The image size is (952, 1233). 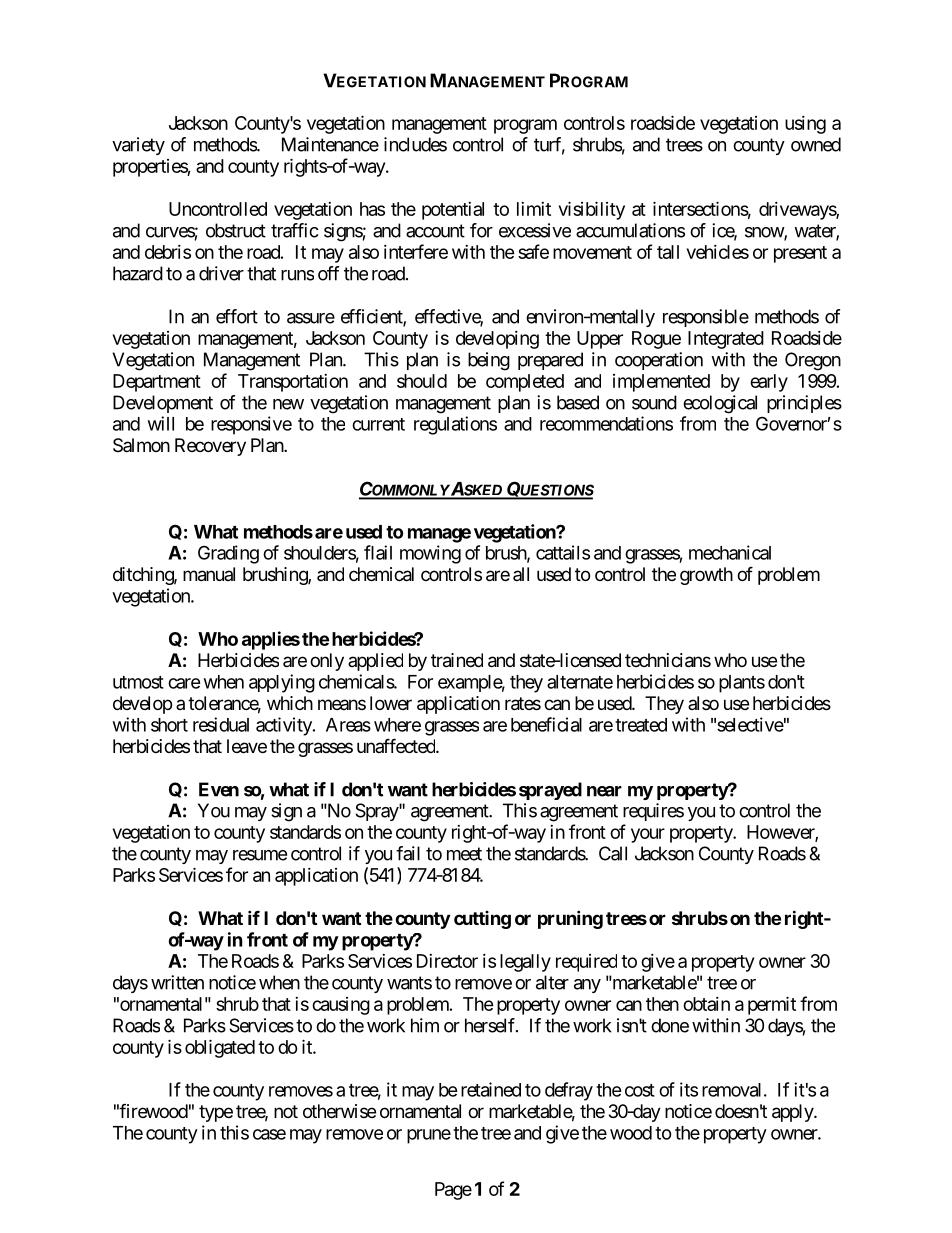 What do you see at coordinates (525, 383) in the screenshot?
I see `completed` at bounding box center [525, 383].
